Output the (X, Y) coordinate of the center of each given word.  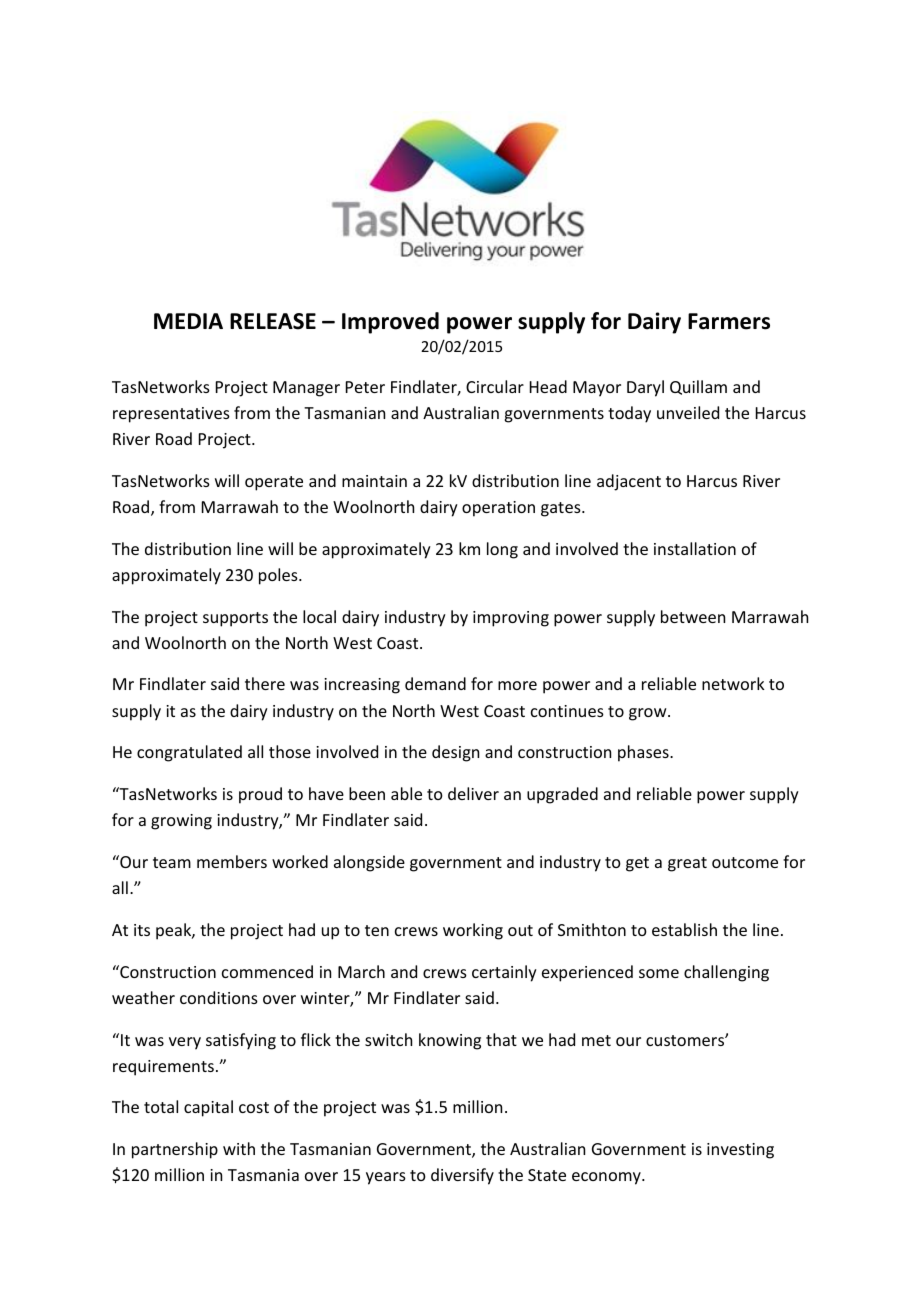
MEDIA (188, 321)
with (239, 1148)
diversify (462, 1176)
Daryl (645, 388)
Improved (390, 323)
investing (740, 1151)
